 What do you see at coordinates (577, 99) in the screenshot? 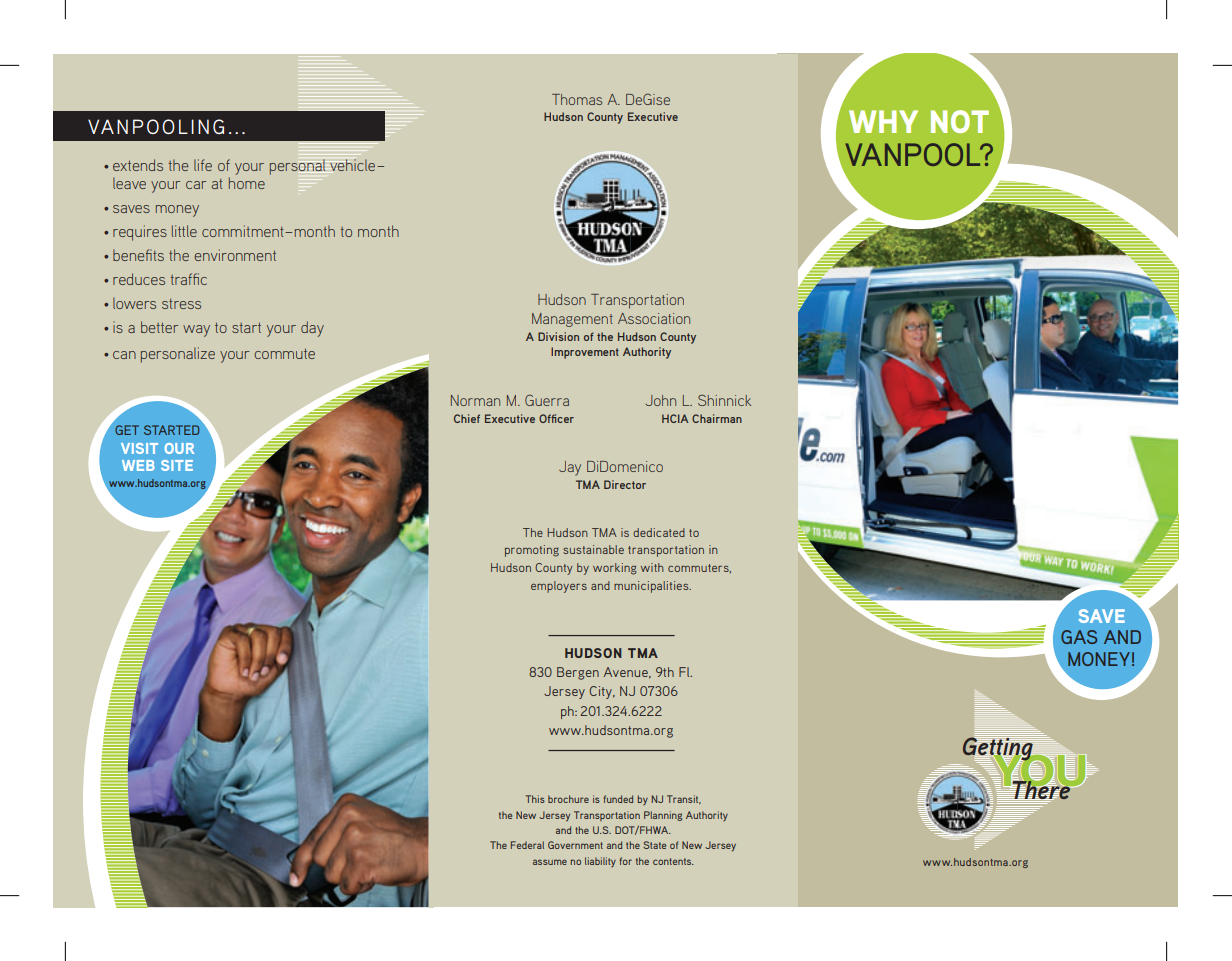
I see `Thomas` at bounding box center [577, 99].
